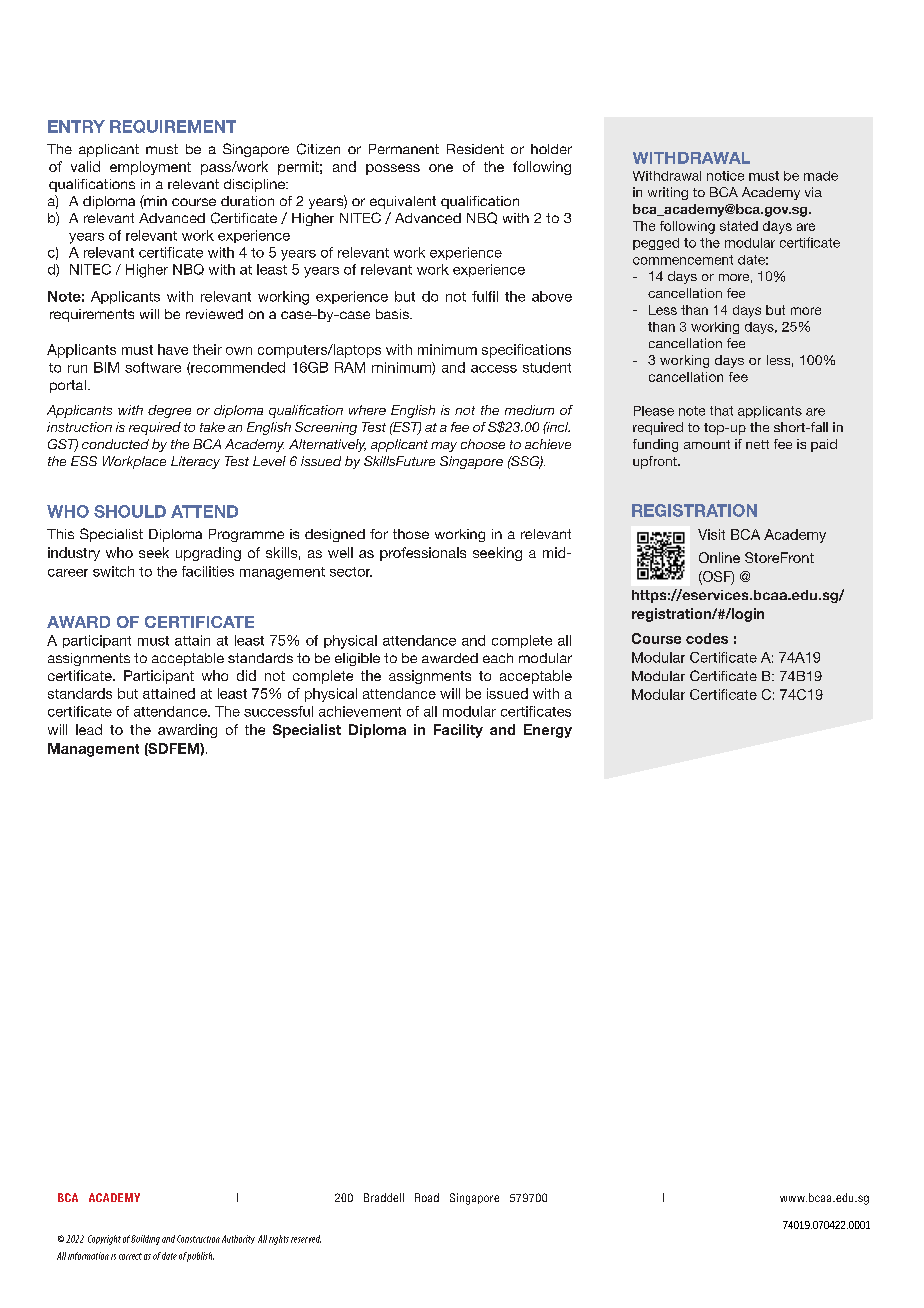 The height and width of the page is (1308, 924). Describe the element at coordinates (721, 411) in the page. I see `that` at that location.
